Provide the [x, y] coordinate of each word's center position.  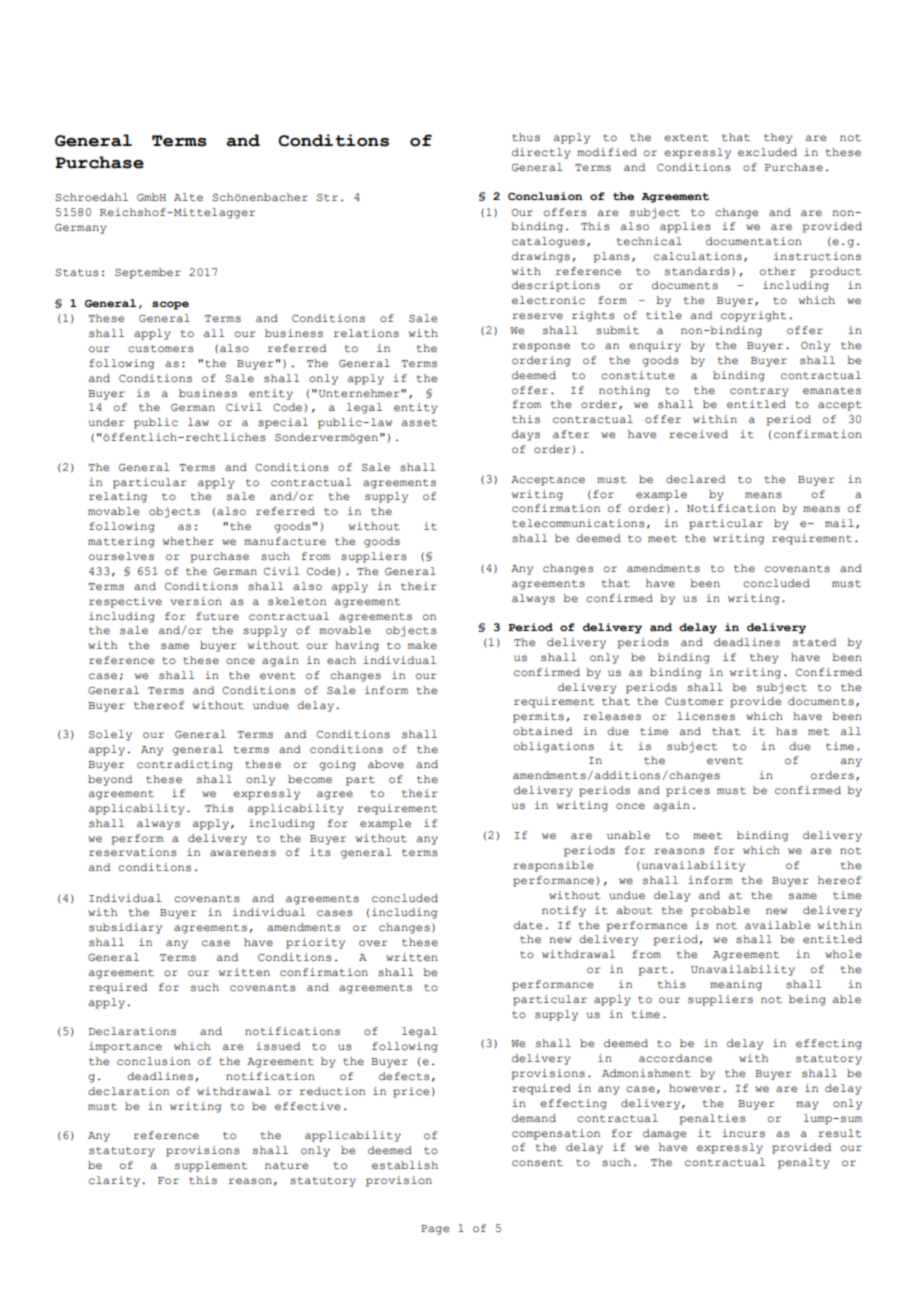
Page [435, 1230]
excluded [767, 152]
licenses [706, 716]
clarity [114, 1181]
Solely [110, 735]
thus [526, 137]
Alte [188, 197]
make [422, 645]
